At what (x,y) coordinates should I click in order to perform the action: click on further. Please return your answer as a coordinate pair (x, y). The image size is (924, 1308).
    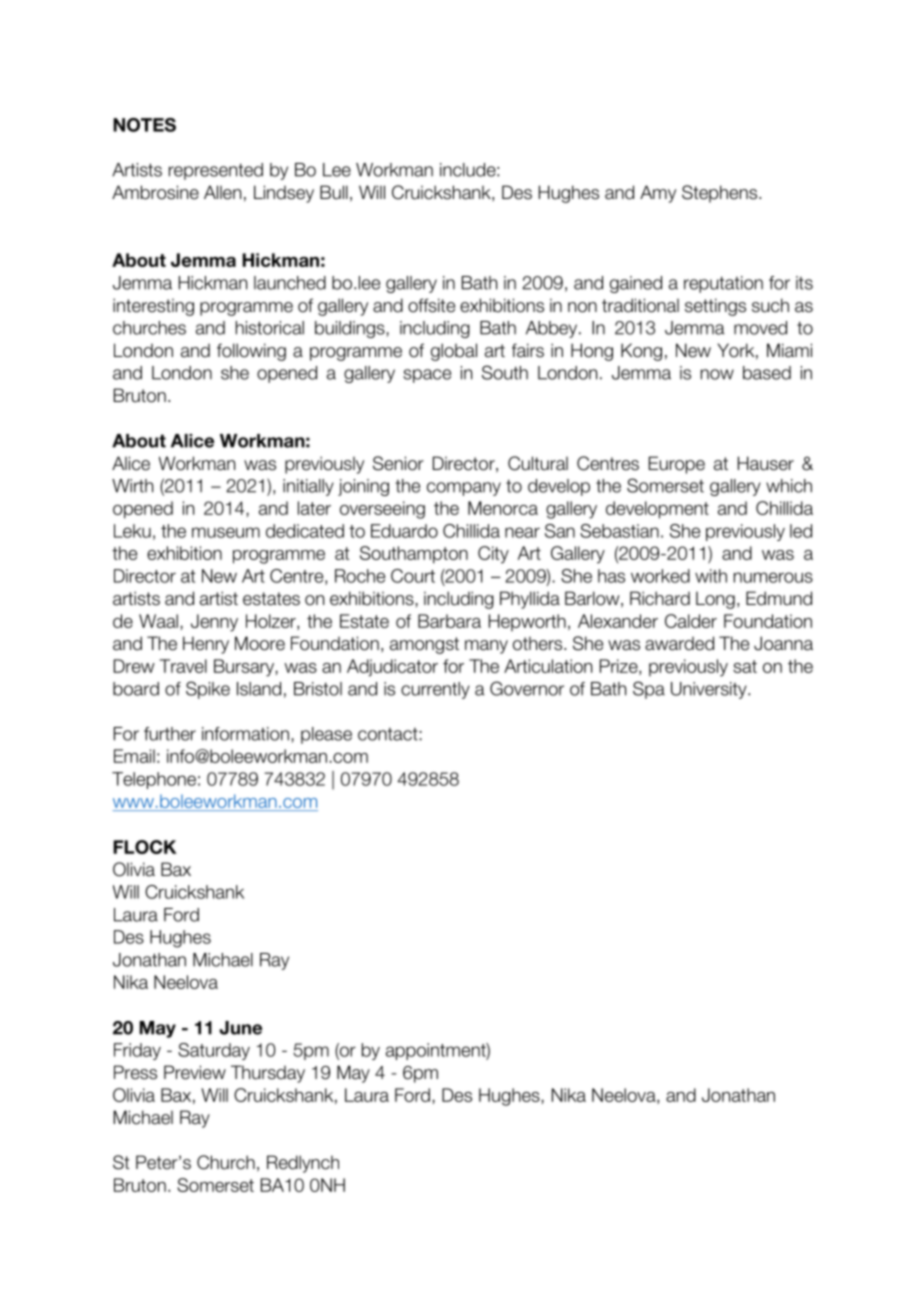
    Looking at the image, I should click on (170, 734).
